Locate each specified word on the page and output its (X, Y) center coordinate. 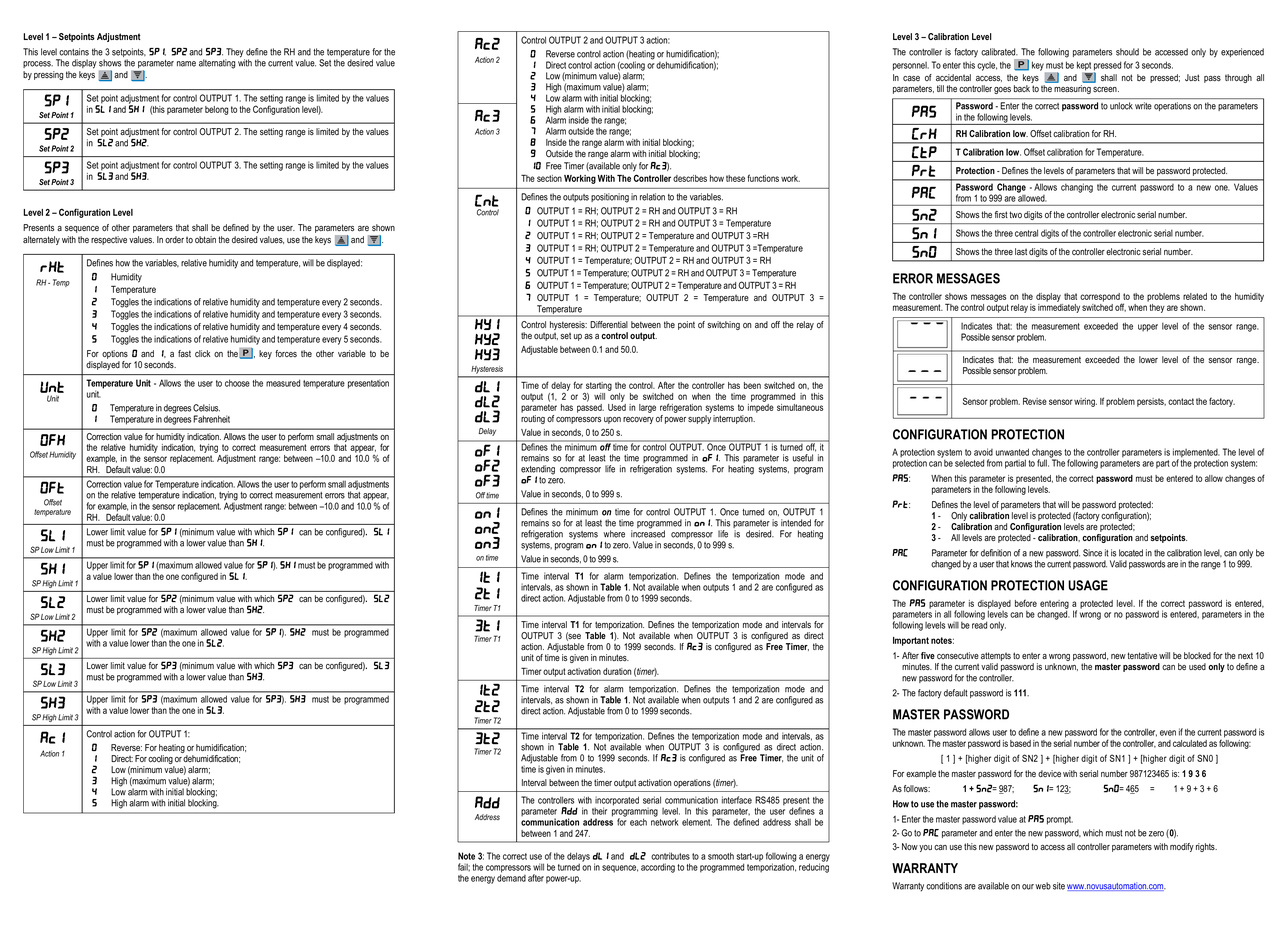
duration (617, 671)
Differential (609, 325)
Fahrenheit (211, 419)
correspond (1101, 298)
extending (538, 471)
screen (1106, 89)
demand (511, 877)
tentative (1142, 656)
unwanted (1012, 452)
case (911, 79)
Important (911, 641)
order (174, 239)
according (658, 868)
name (186, 64)
